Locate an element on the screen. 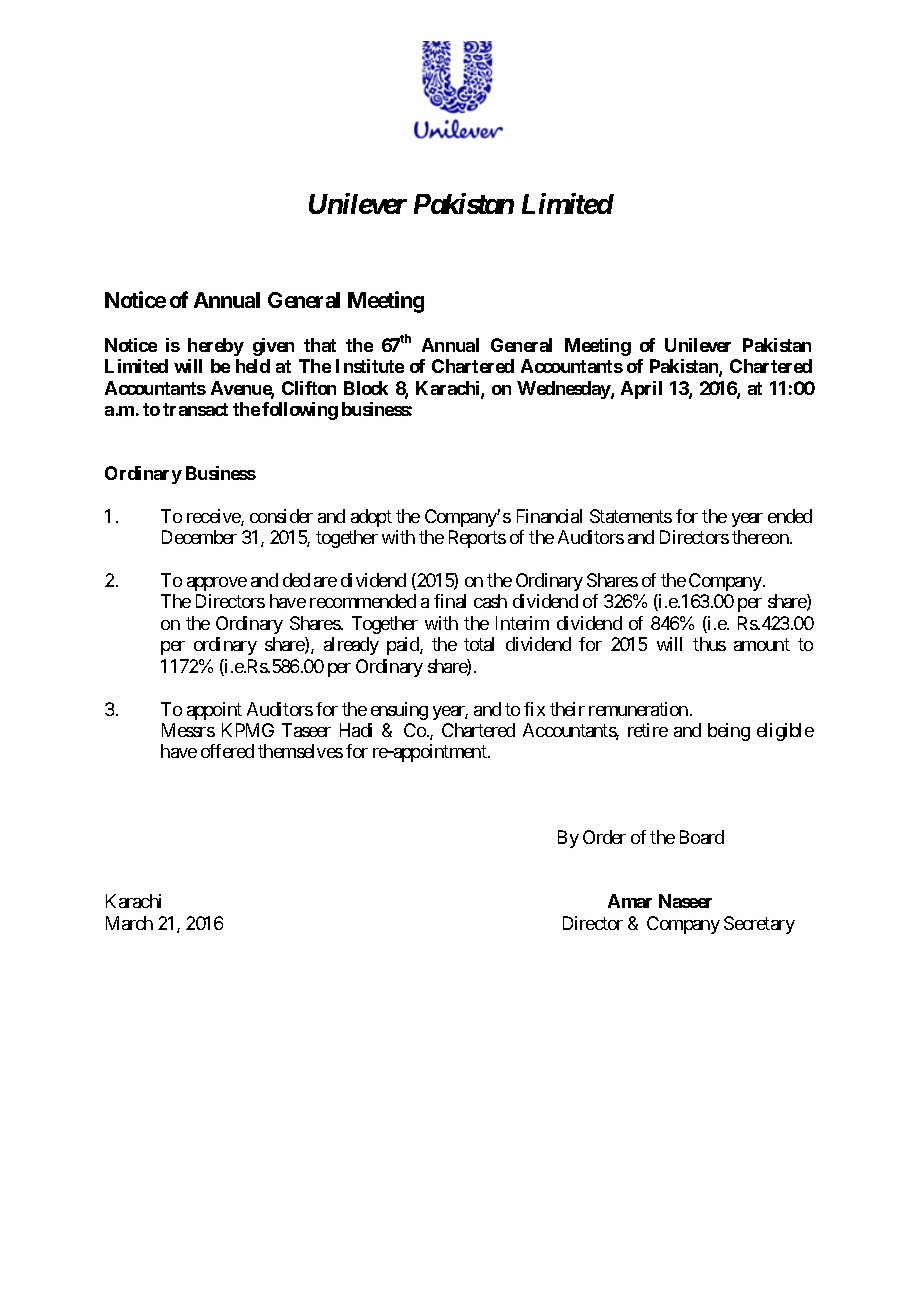 This screenshot has width=924, height=1307. KPMG is located at coordinates (248, 730).
